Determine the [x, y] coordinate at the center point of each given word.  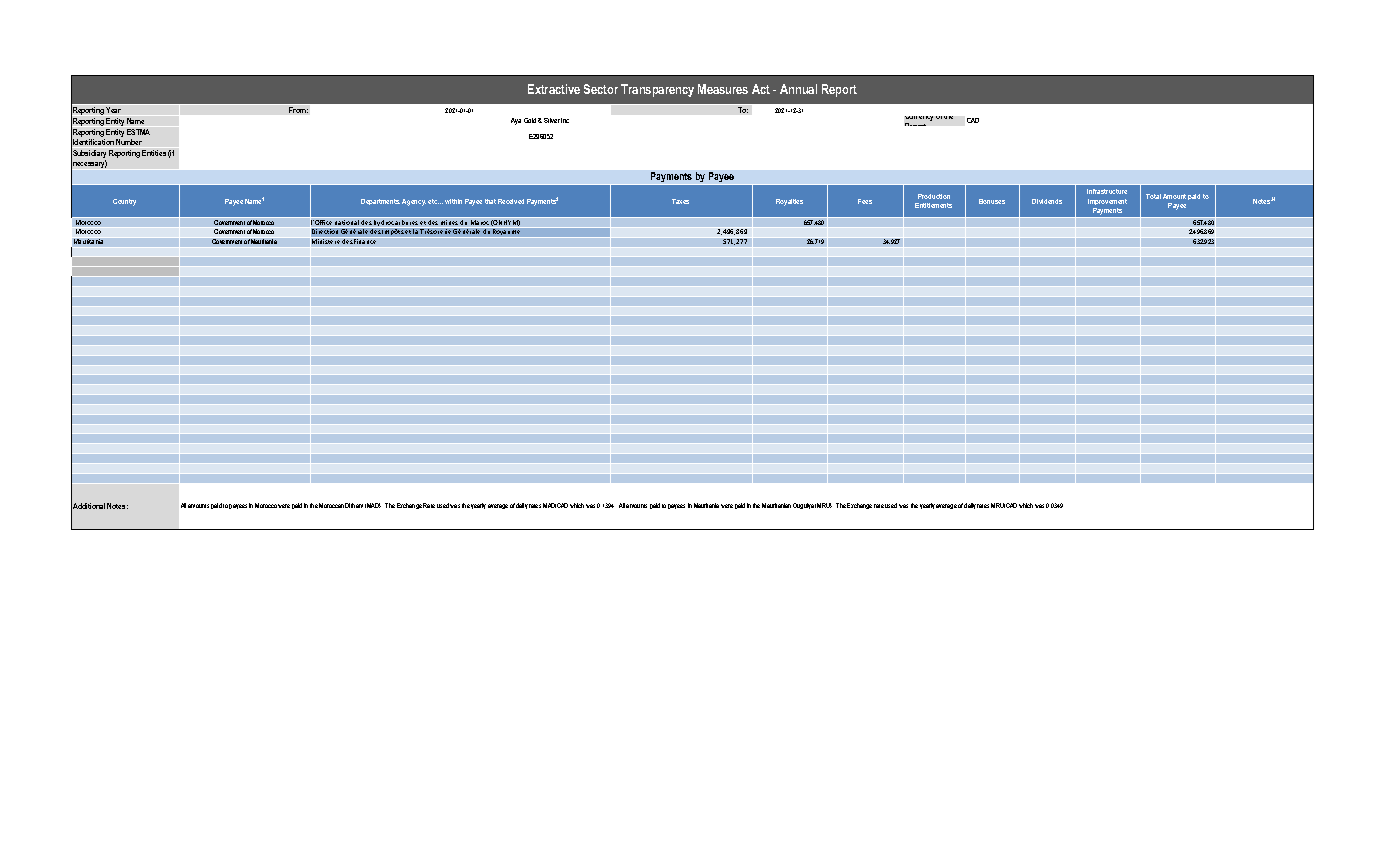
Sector [601, 89]
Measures [723, 89]
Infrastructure [1107, 191]
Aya [516, 121]
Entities [154, 153]
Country [124, 202]
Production [934, 196]
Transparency [657, 90]
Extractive [554, 89]
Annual [798, 89]
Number [129, 142]
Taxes [680, 201]
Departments [380, 202]
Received [511, 201]
